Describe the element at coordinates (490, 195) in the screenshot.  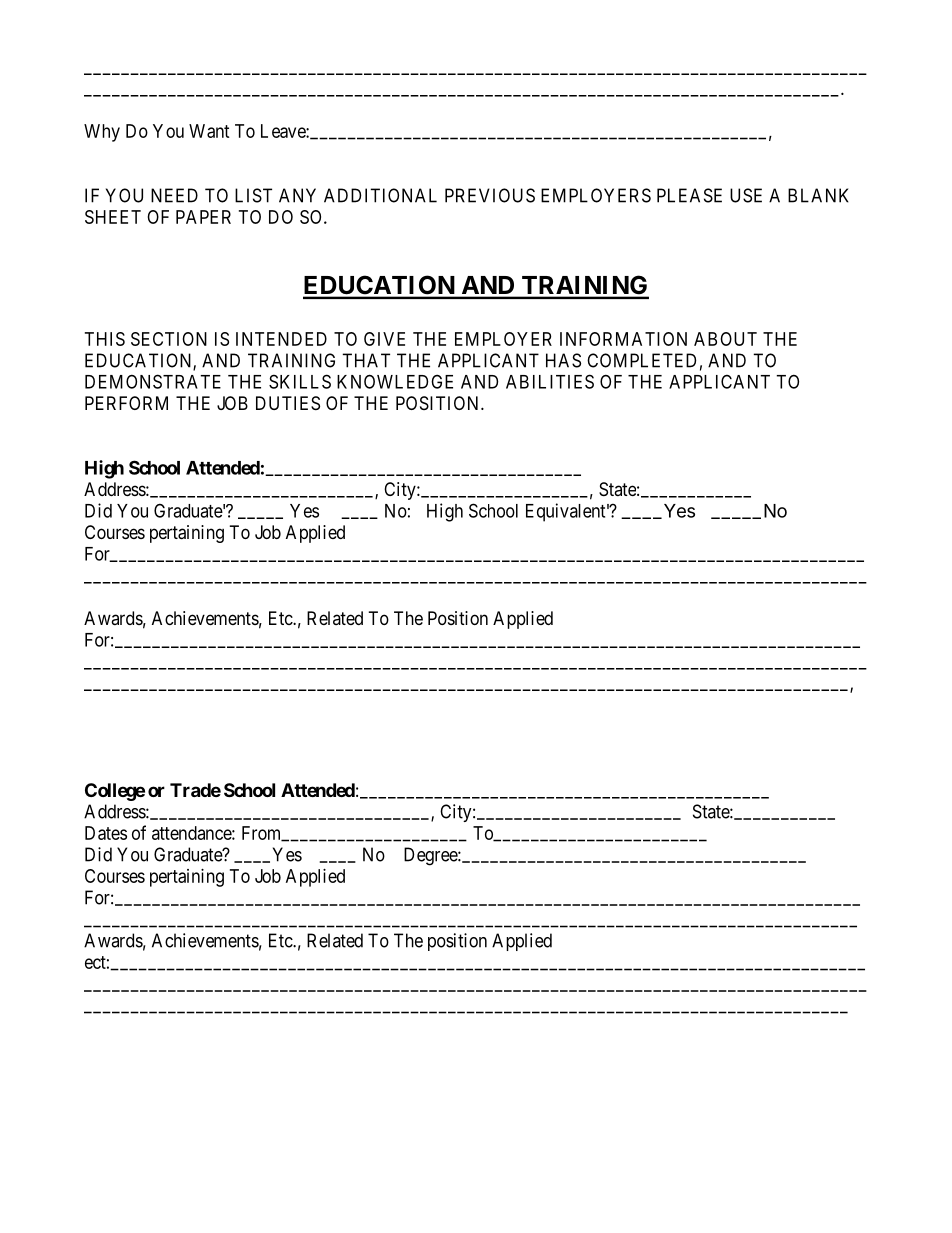
I see `PREVIOUS` at that location.
